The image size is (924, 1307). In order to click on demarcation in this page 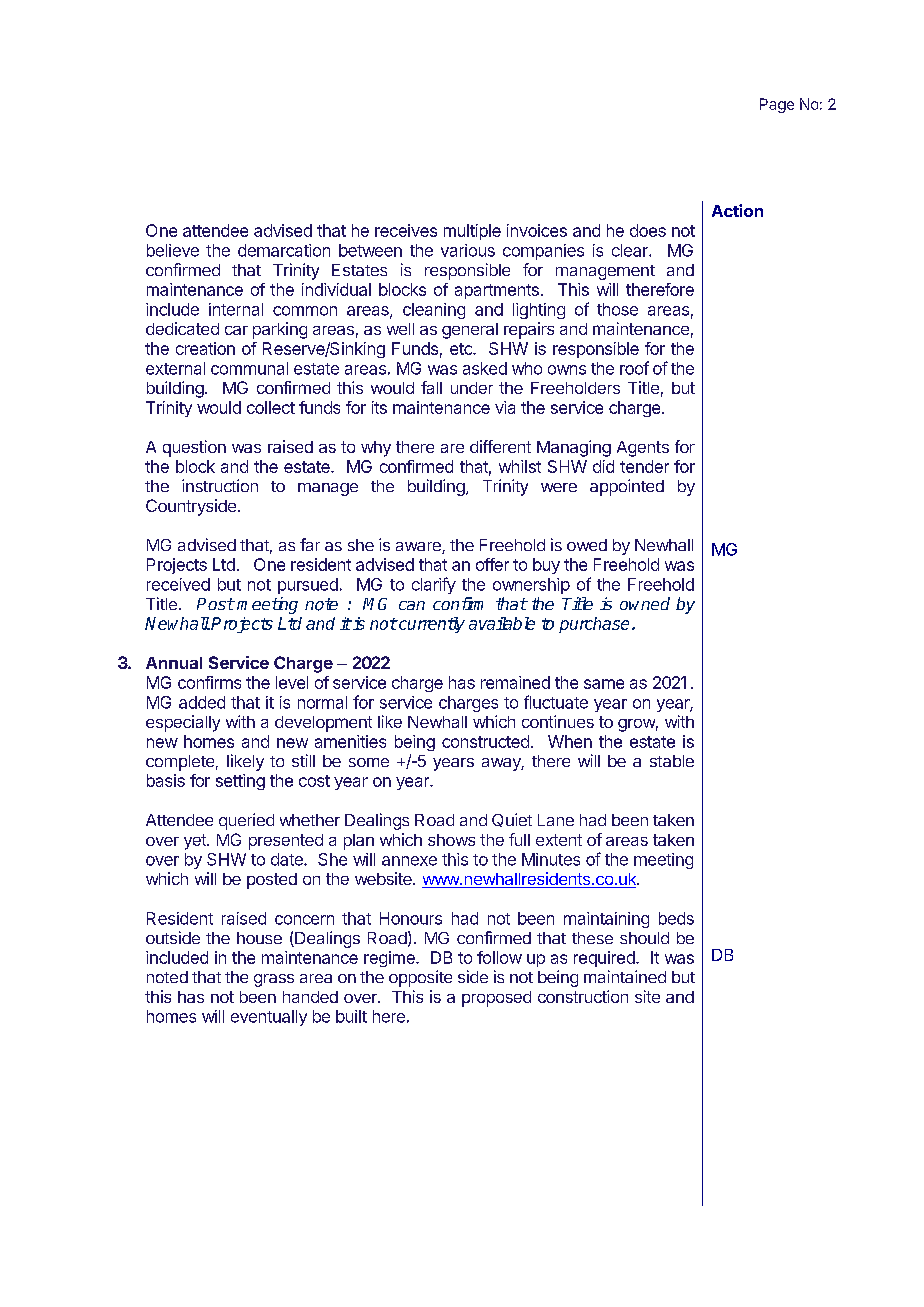, I will do `click(284, 250)`.
